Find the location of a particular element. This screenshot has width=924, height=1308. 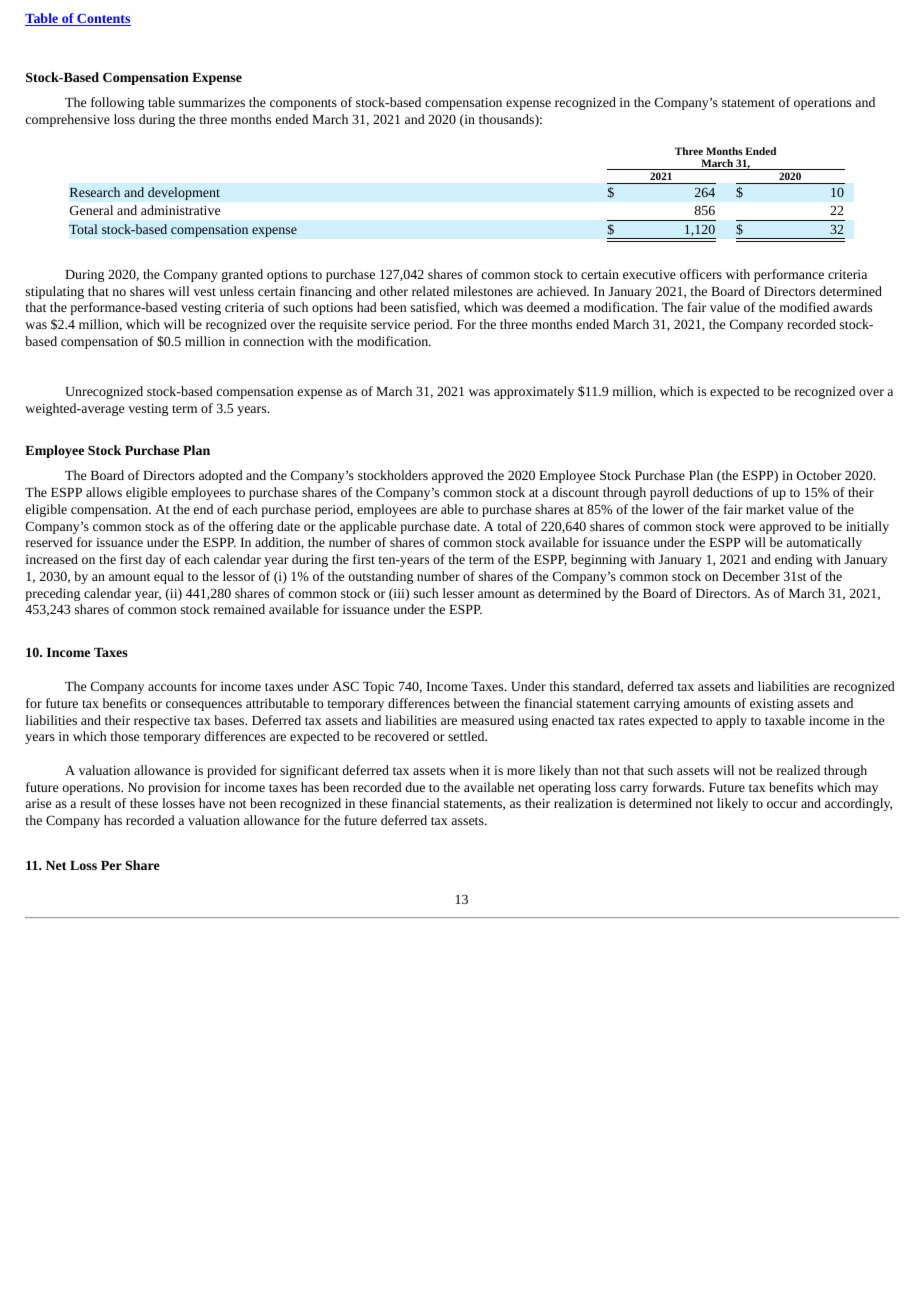

approximately is located at coordinates (534, 392).
